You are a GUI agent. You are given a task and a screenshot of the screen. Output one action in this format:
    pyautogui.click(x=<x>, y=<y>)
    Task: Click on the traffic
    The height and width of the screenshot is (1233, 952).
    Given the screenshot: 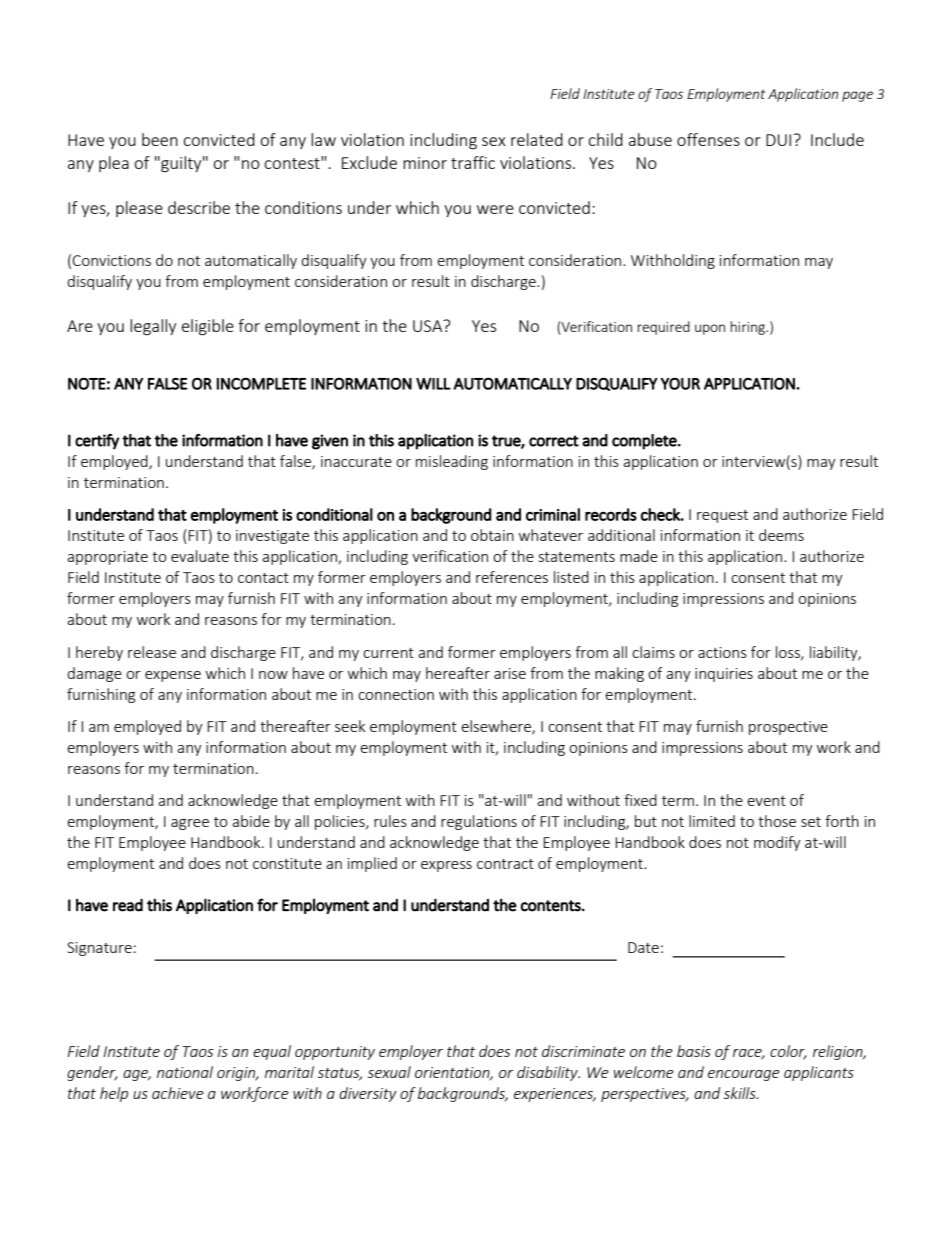 What is the action you would take?
    pyautogui.click(x=473, y=162)
